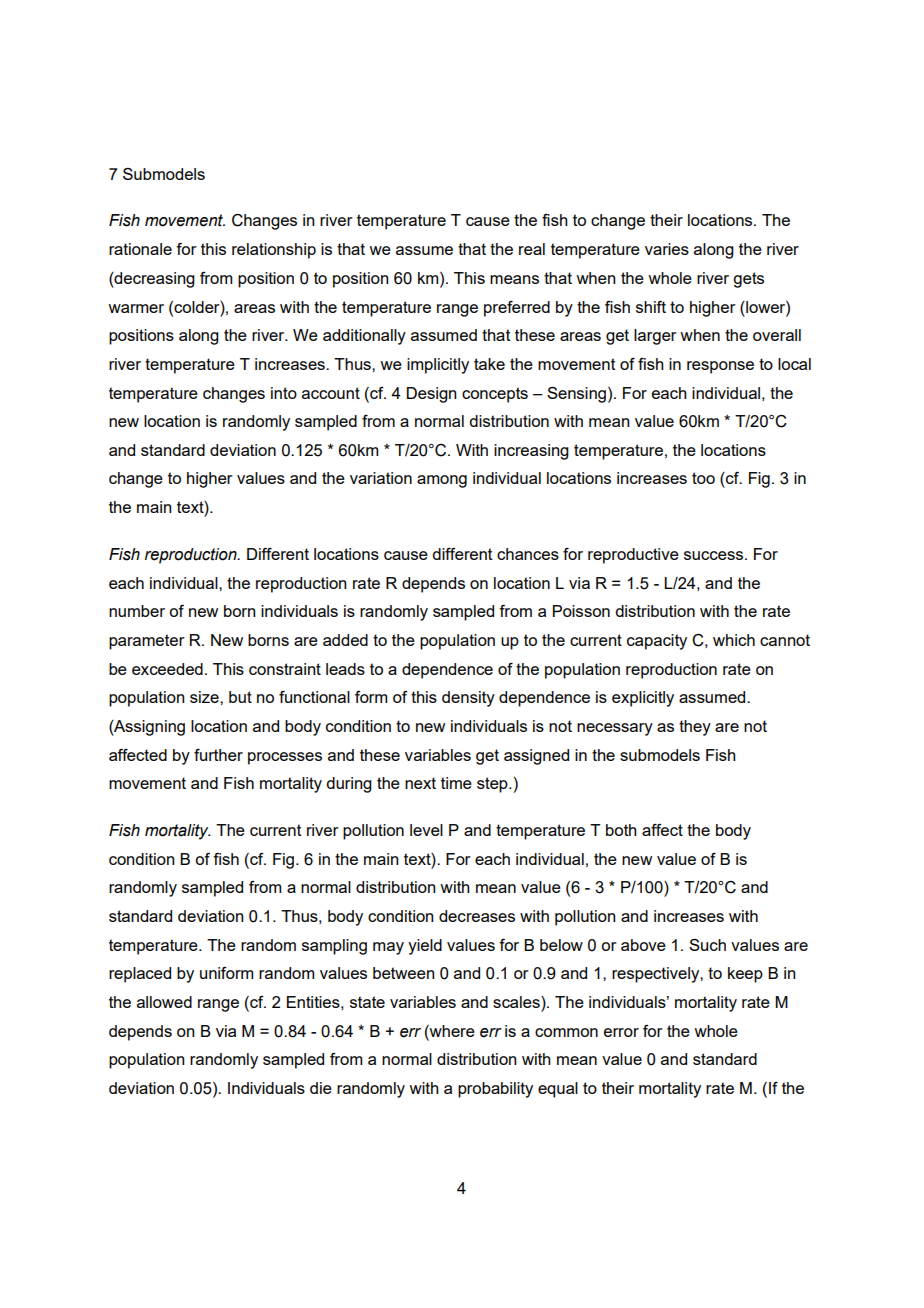 The image size is (924, 1308). I want to click on probability, so click(495, 1090).
